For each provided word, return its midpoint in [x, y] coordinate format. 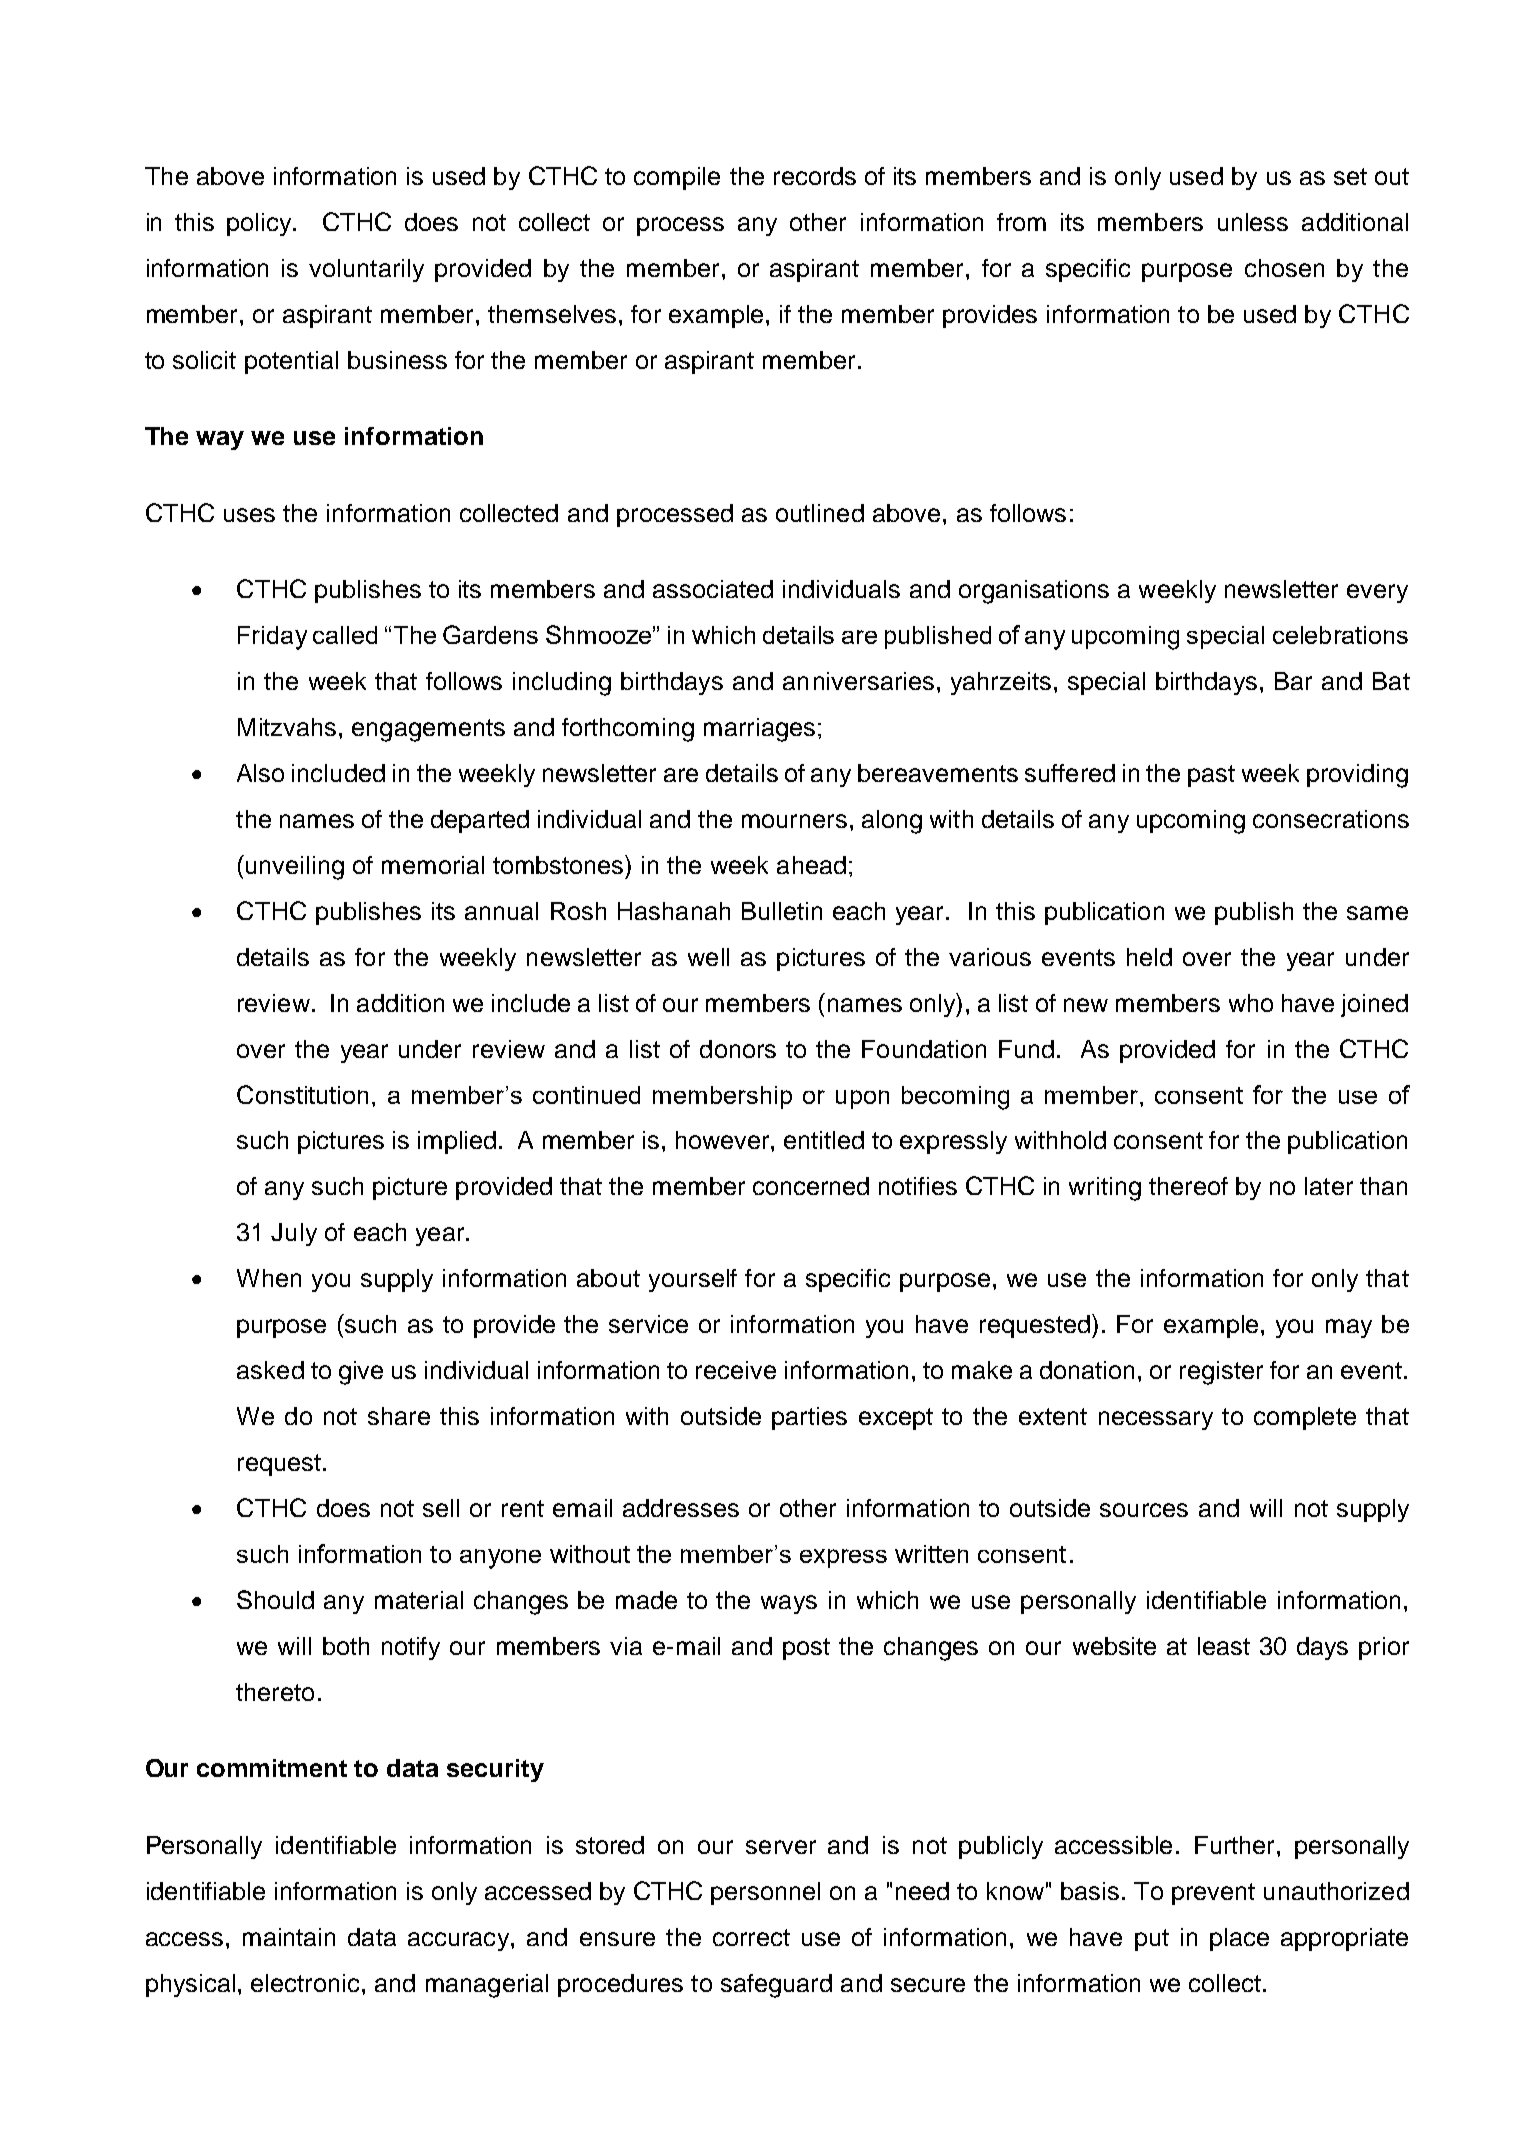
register [1221, 1373]
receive [736, 1370]
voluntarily [366, 270]
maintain [289, 1937]
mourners [794, 821]
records [815, 176]
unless [1253, 222]
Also [260, 773]
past [1211, 776]
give [361, 1373]
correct [751, 1937]
